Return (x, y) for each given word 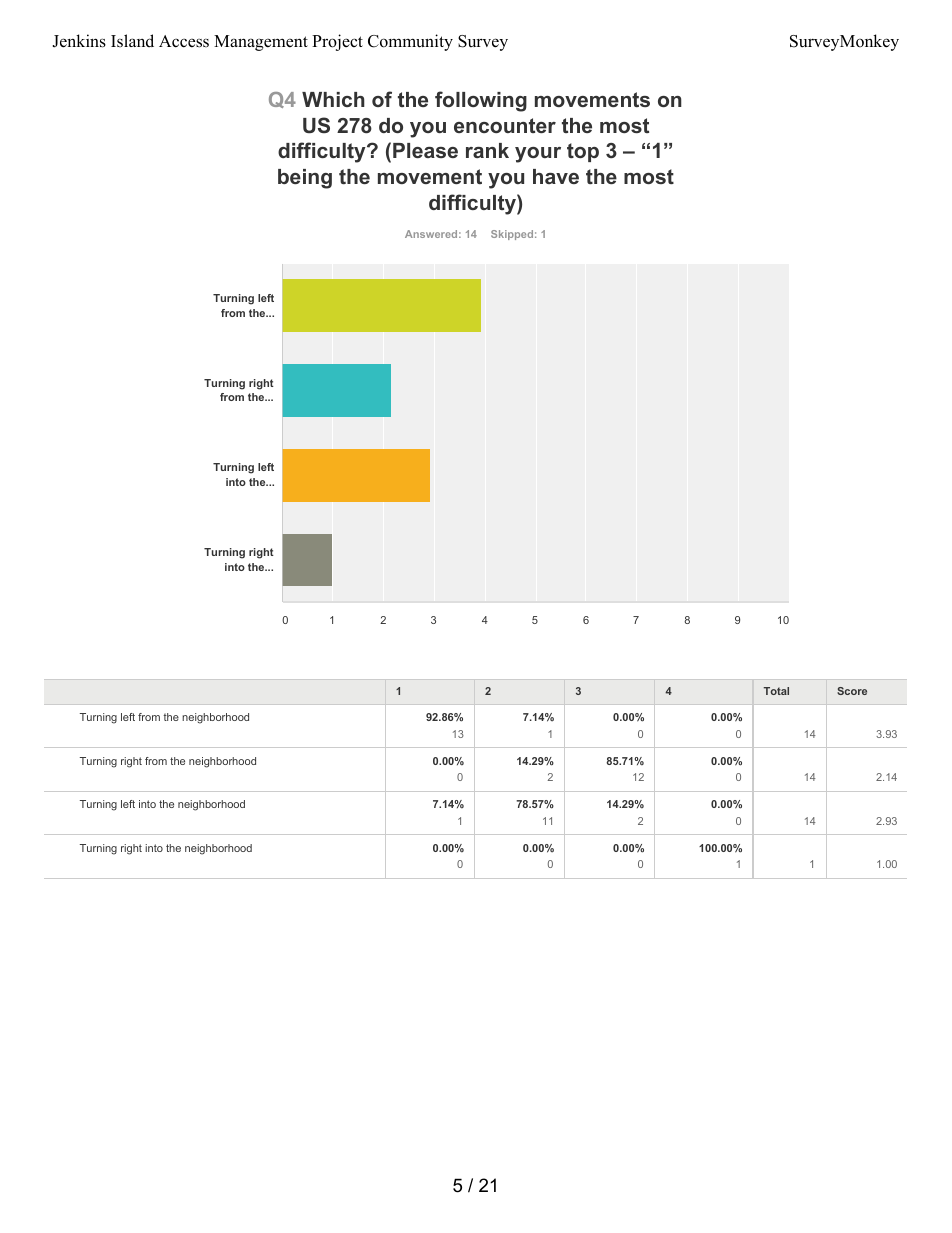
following (481, 101)
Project (337, 42)
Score (852, 691)
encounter (505, 125)
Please (425, 150)
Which (333, 99)
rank (487, 150)
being (305, 179)
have (556, 176)
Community (410, 42)
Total (776, 691)
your (538, 155)
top (583, 152)
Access (184, 41)
